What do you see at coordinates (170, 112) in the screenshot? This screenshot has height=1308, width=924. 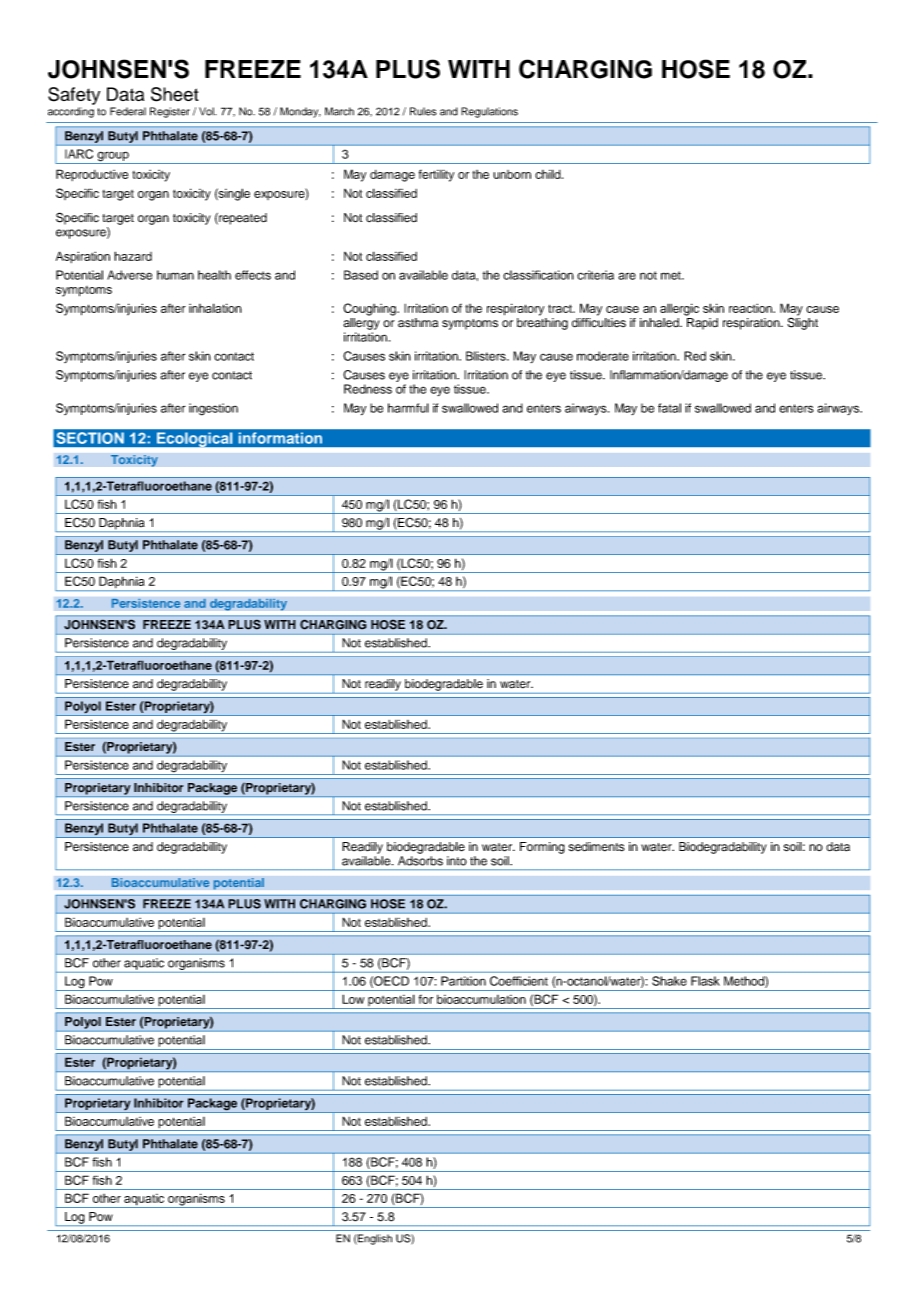 I see `Register` at bounding box center [170, 112].
